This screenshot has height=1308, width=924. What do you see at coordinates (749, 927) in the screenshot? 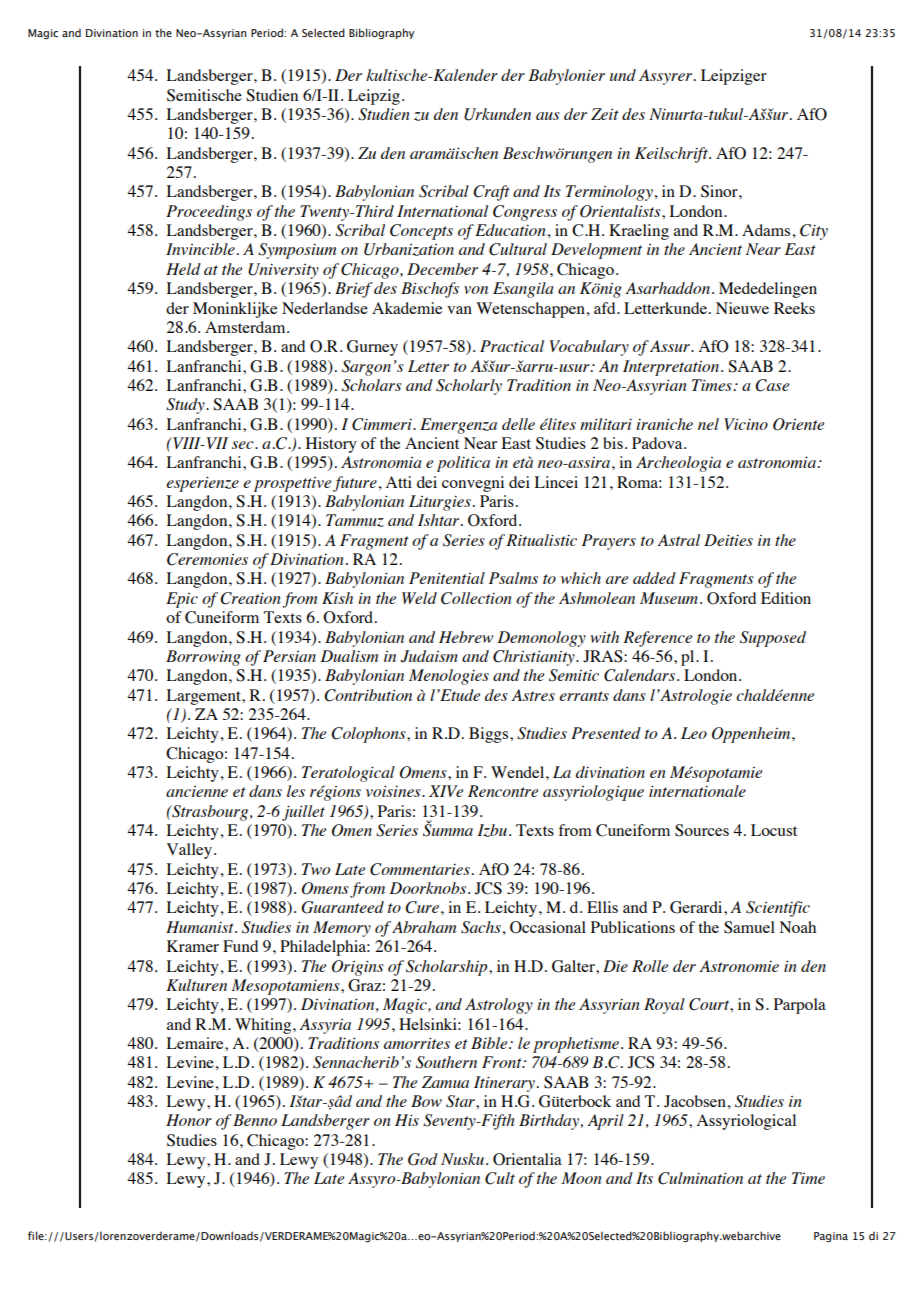
I see `Samuel` at bounding box center [749, 927].
